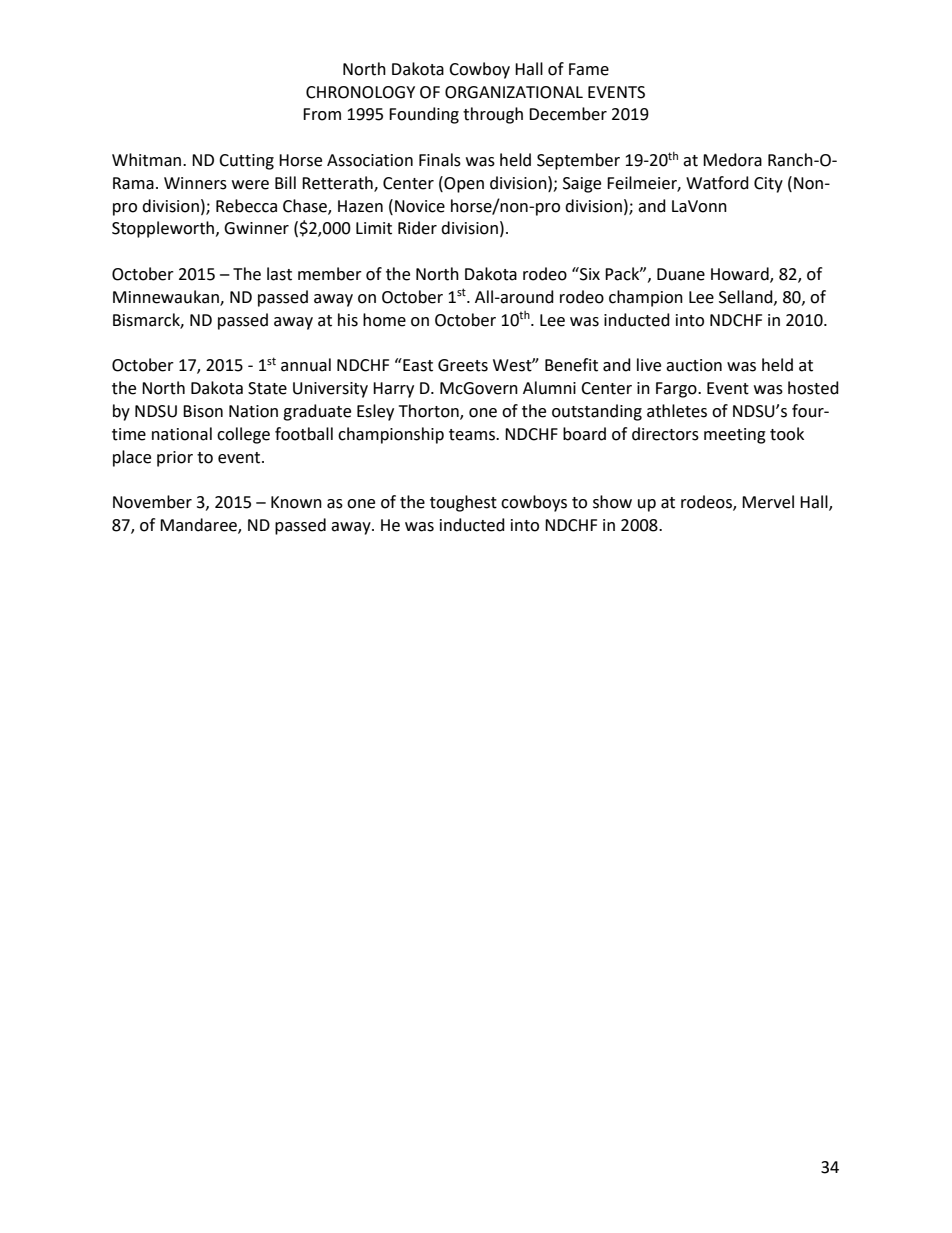 The image size is (952, 1233). I want to click on Greets, so click(463, 365).
